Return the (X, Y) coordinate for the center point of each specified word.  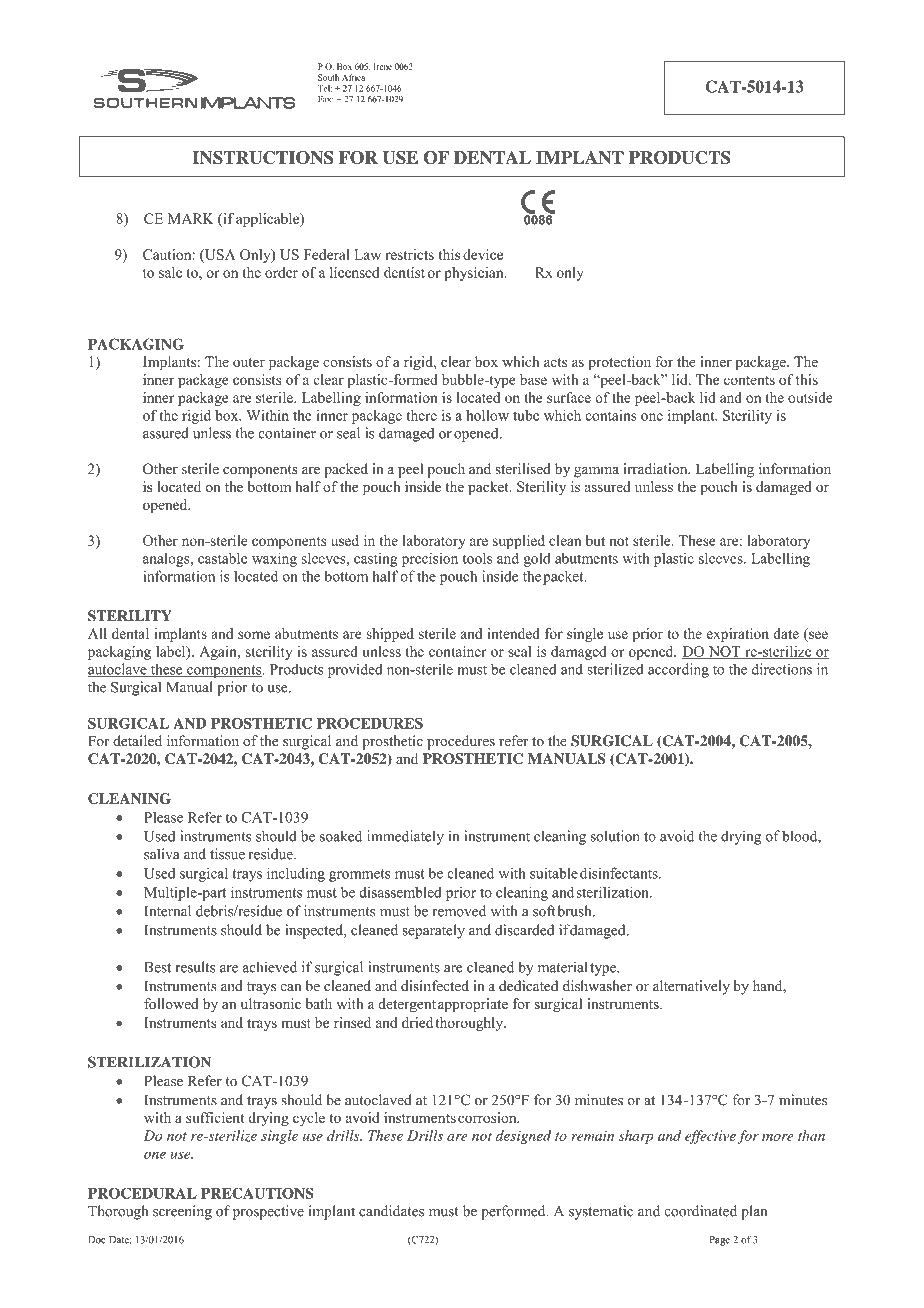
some (254, 635)
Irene (383, 66)
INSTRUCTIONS (262, 157)
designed (523, 1137)
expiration (738, 635)
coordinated (700, 1211)
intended (513, 633)
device (483, 254)
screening (182, 1212)
